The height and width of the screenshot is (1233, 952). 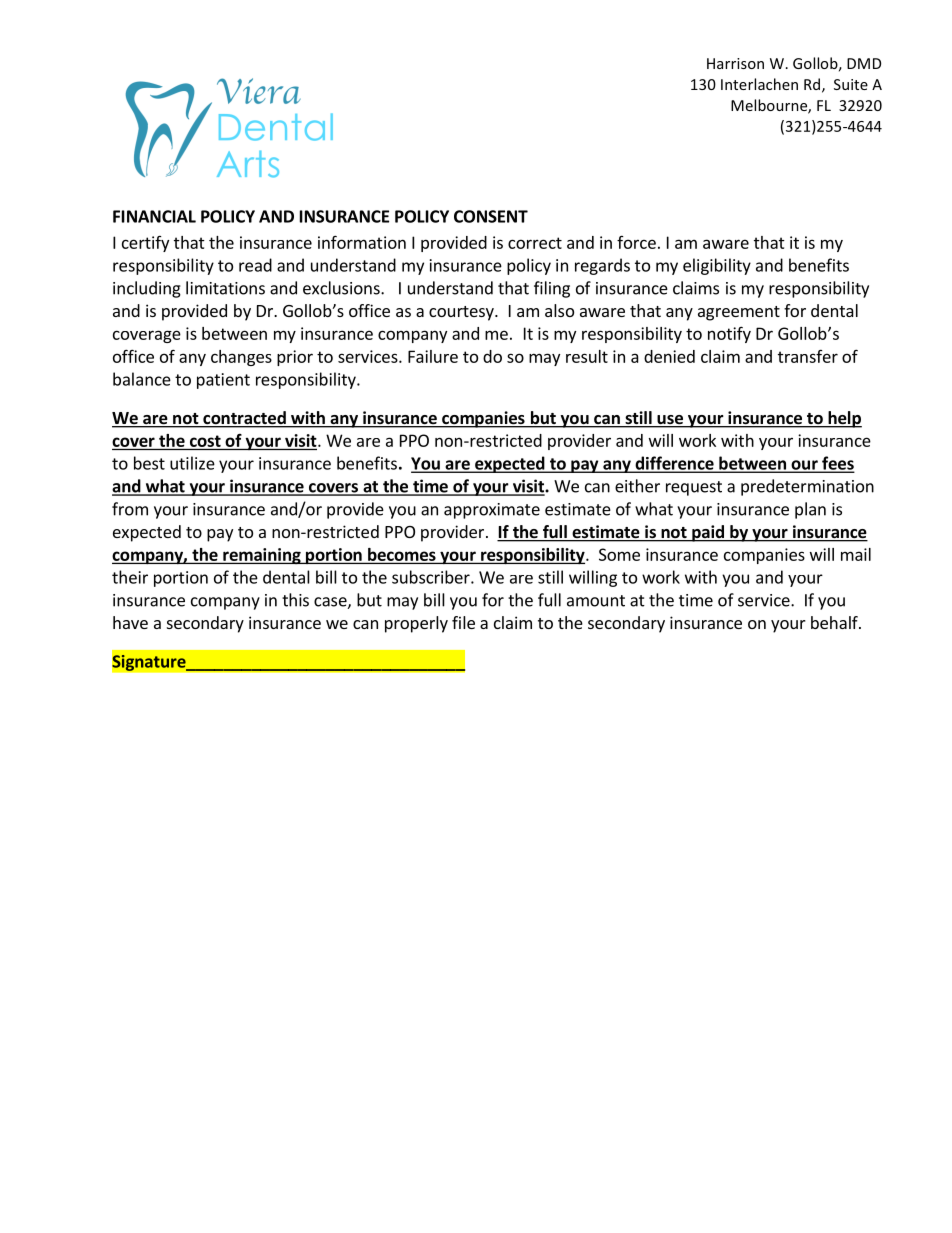 What do you see at coordinates (154, 216) in the screenshot?
I see `FINANCIAL` at bounding box center [154, 216].
